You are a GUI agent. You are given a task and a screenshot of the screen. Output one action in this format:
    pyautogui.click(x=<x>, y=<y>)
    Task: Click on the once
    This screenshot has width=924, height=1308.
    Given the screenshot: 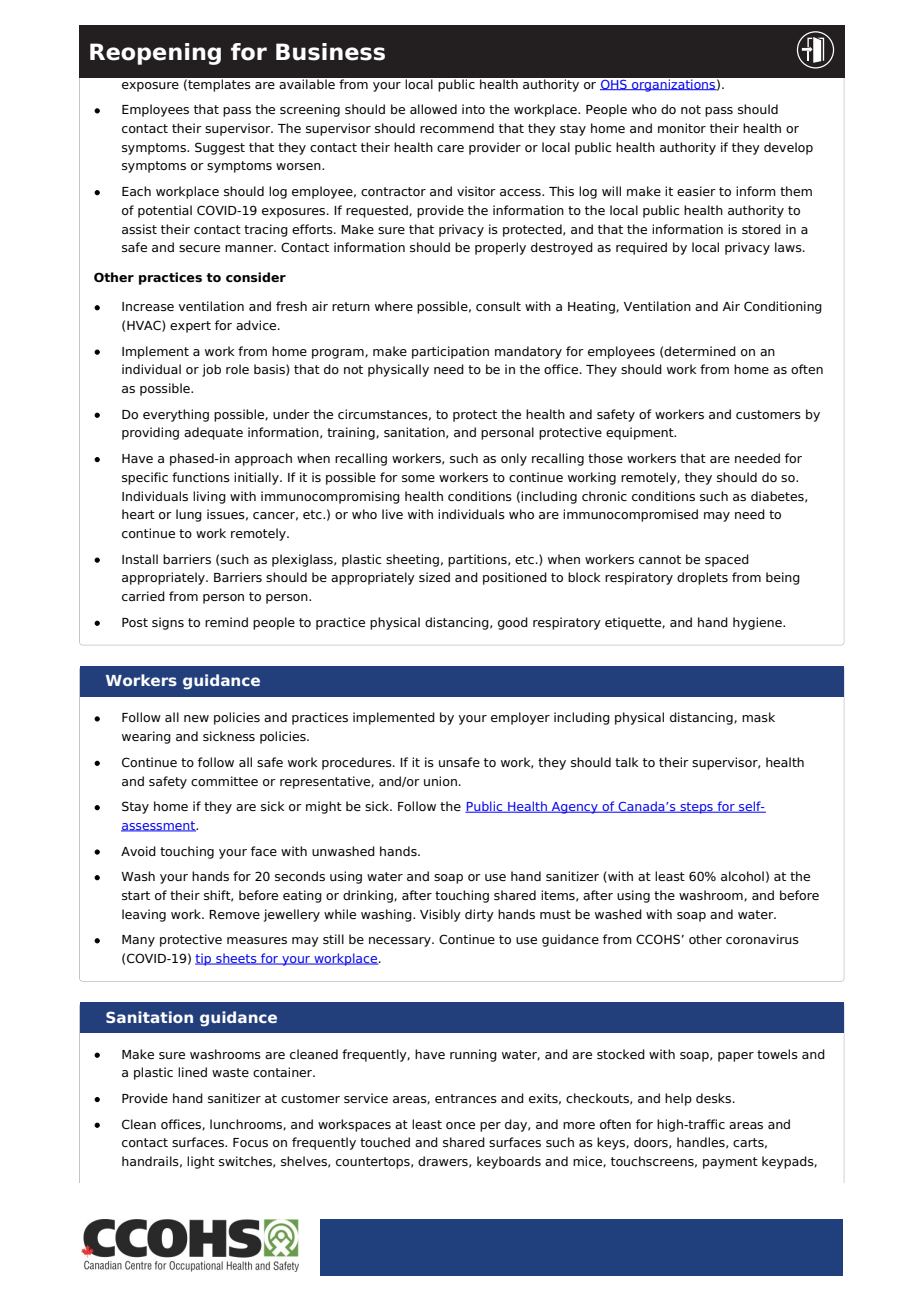 What is the action you would take?
    pyautogui.click(x=460, y=1125)
